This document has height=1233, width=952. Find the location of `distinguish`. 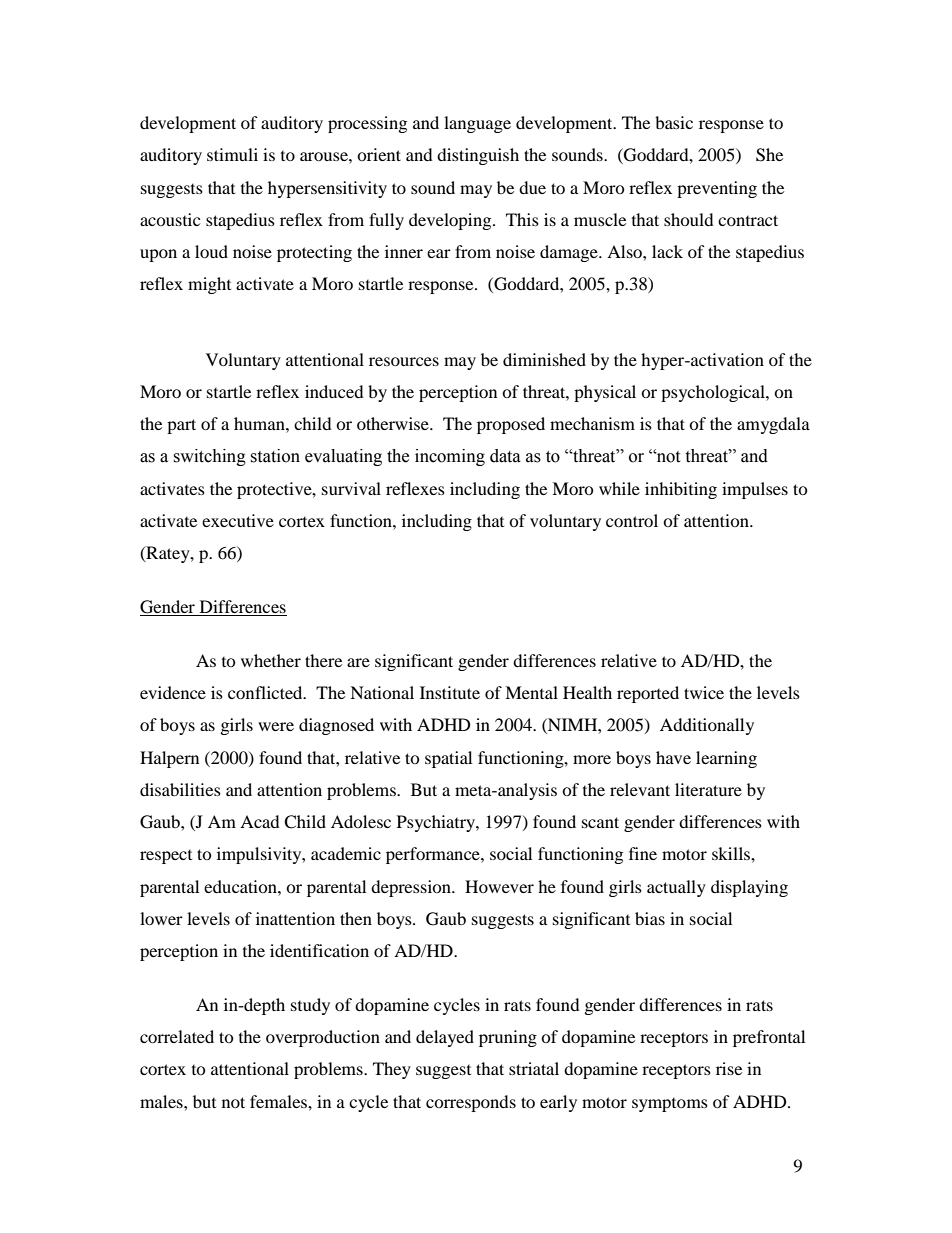

distinguish is located at coordinates (478, 156).
